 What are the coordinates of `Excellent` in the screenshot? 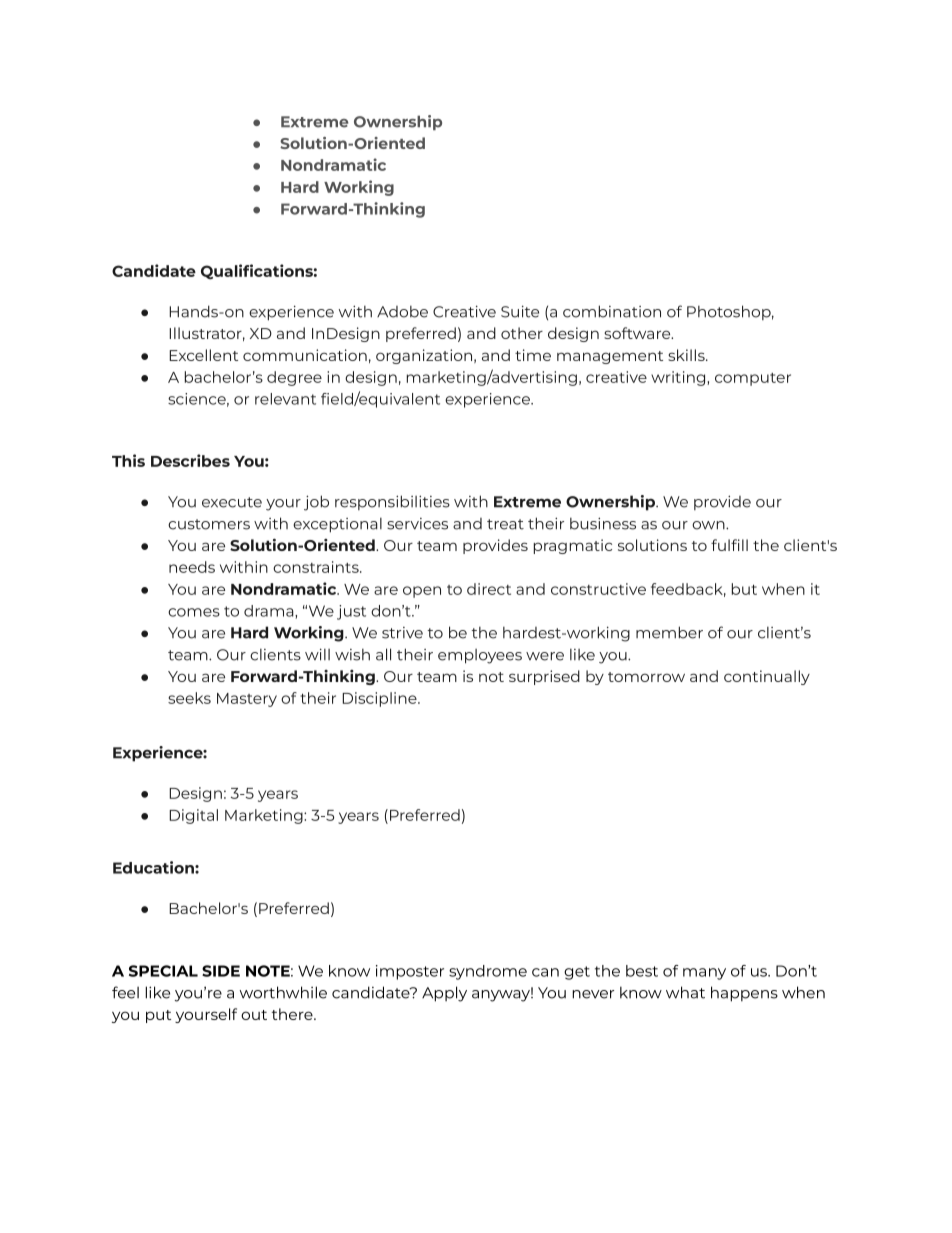 It's located at (203, 355).
